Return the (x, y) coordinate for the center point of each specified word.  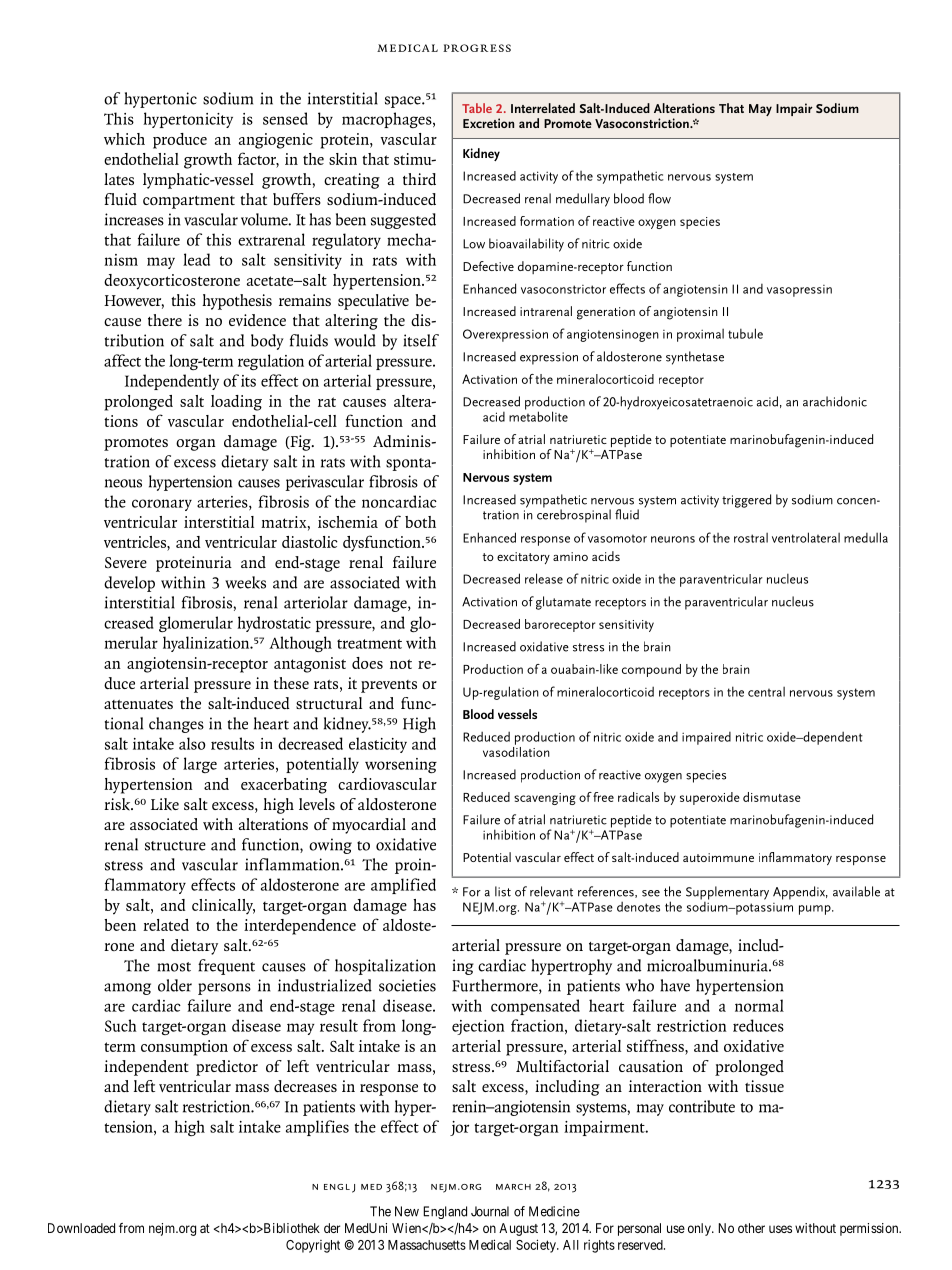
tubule (745, 333)
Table (477, 108)
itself (421, 340)
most (174, 967)
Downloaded (81, 1228)
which (124, 139)
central (766, 692)
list (503, 891)
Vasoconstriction (643, 123)
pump (816, 910)
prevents (389, 686)
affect (122, 360)
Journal (490, 1211)
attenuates (138, 705)
